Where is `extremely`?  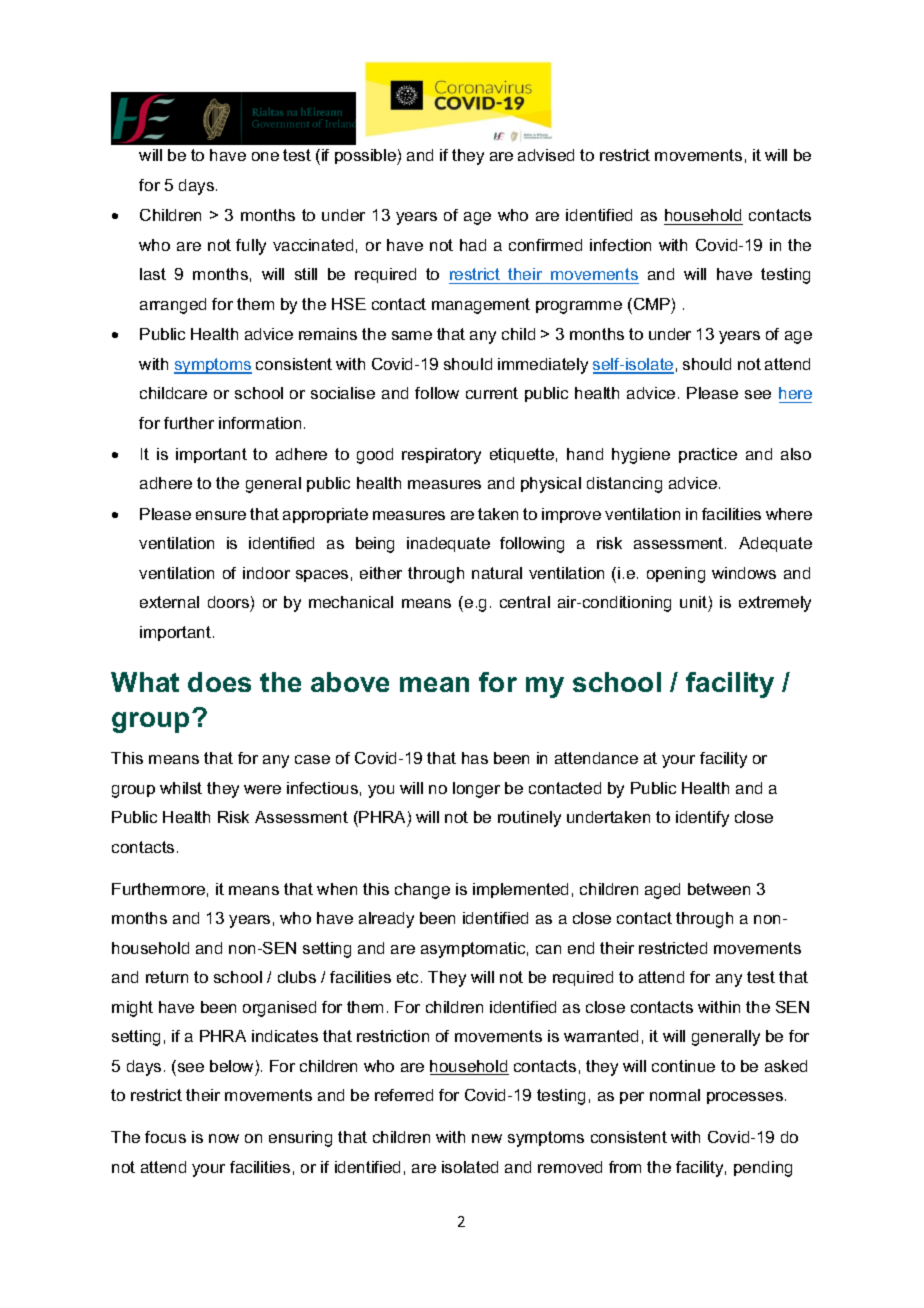
extremely is located at coordinates (775, 604).
